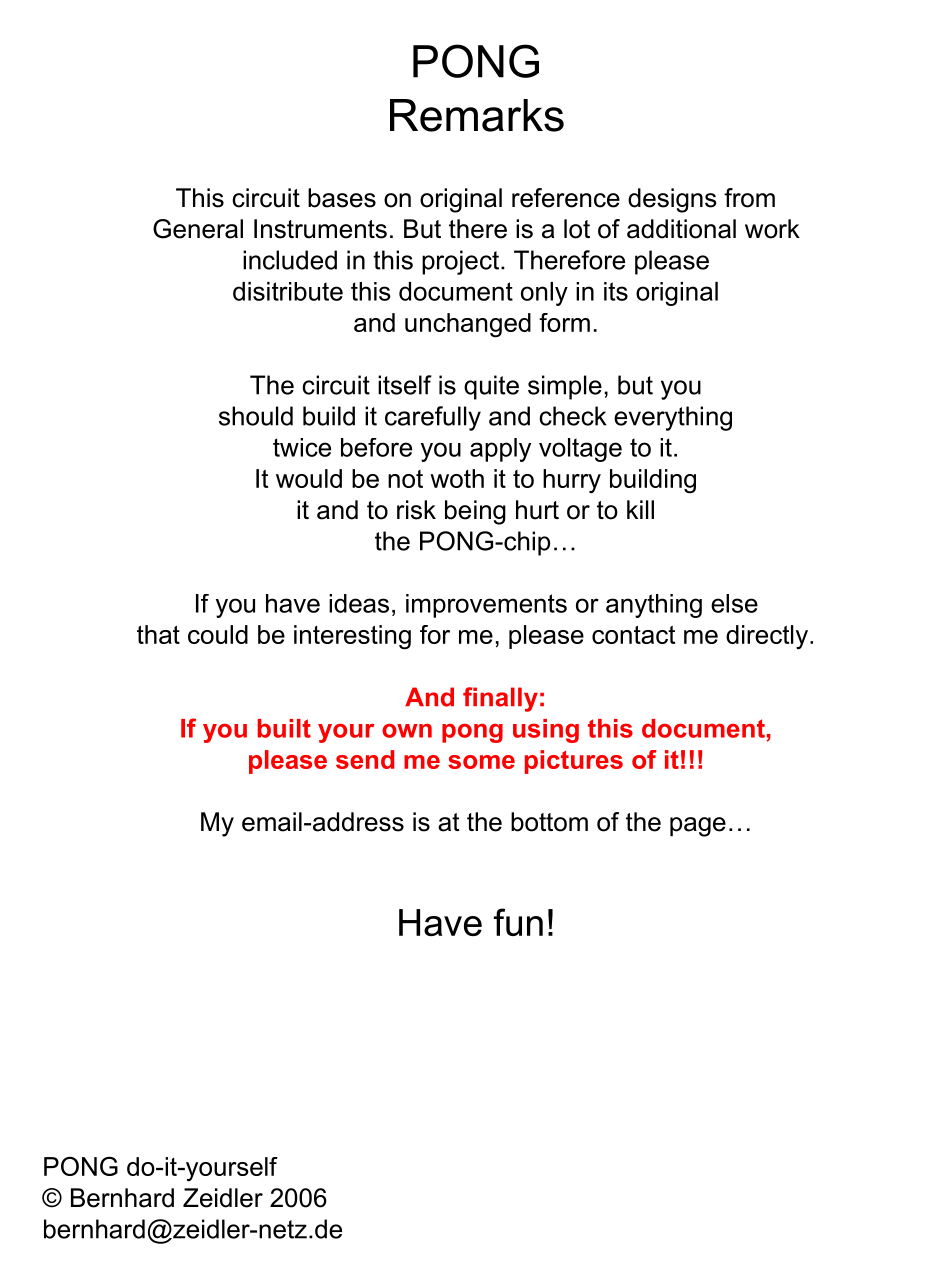  What do you see at coordinates (198, 229) in the document?
I see `General` at bounding box center [198, 229].
